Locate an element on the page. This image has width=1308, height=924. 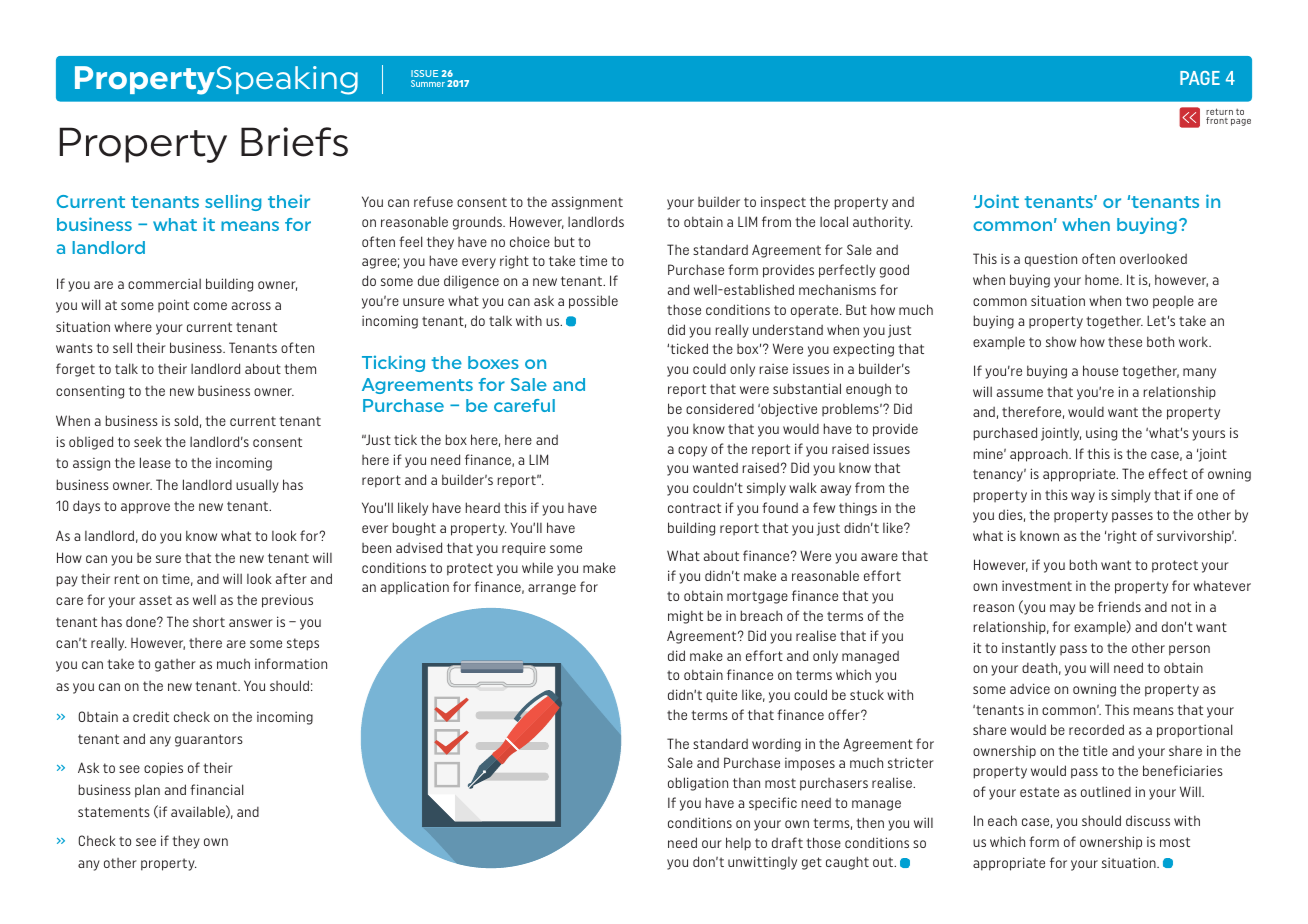
Summer is located at coordinates (428, 83).
